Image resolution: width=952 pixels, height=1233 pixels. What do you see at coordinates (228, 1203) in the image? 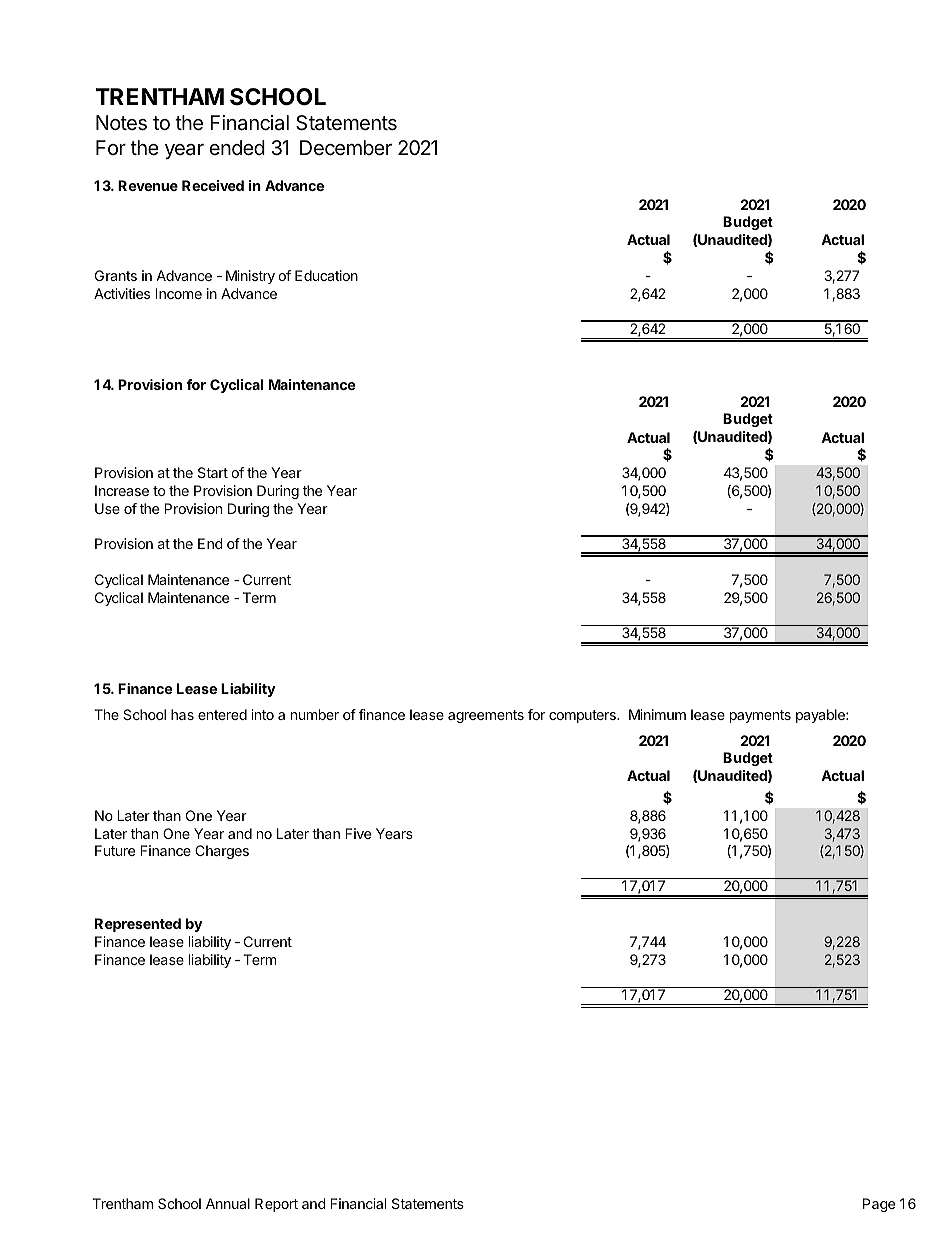
I see `Annual` at bounding box center [228, 1203].
